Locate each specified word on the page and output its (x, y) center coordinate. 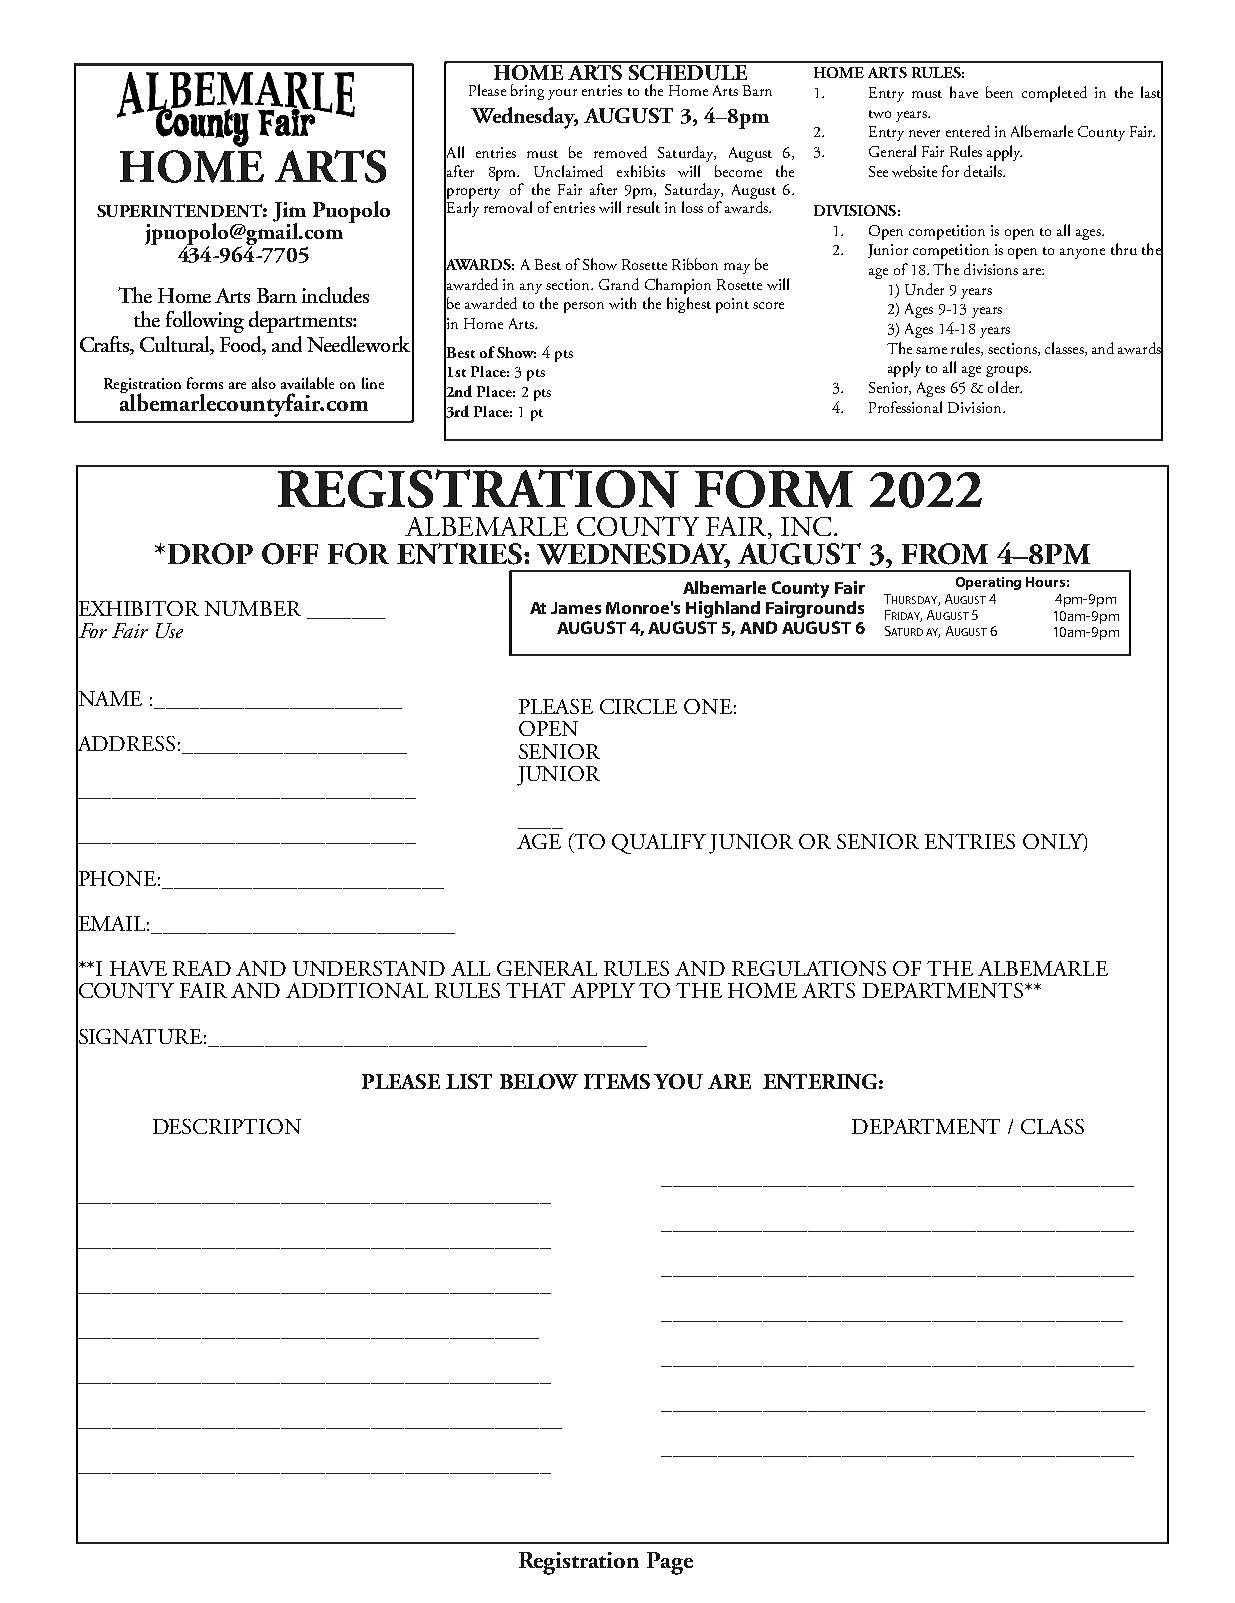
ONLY (1054, 842)
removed (620, 152)
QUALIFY (659, 844)
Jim (289, 213)
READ (202, 968)
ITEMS (617, 1081)
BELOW (539, 1081)
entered (968, 131)
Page (670, 1563)
